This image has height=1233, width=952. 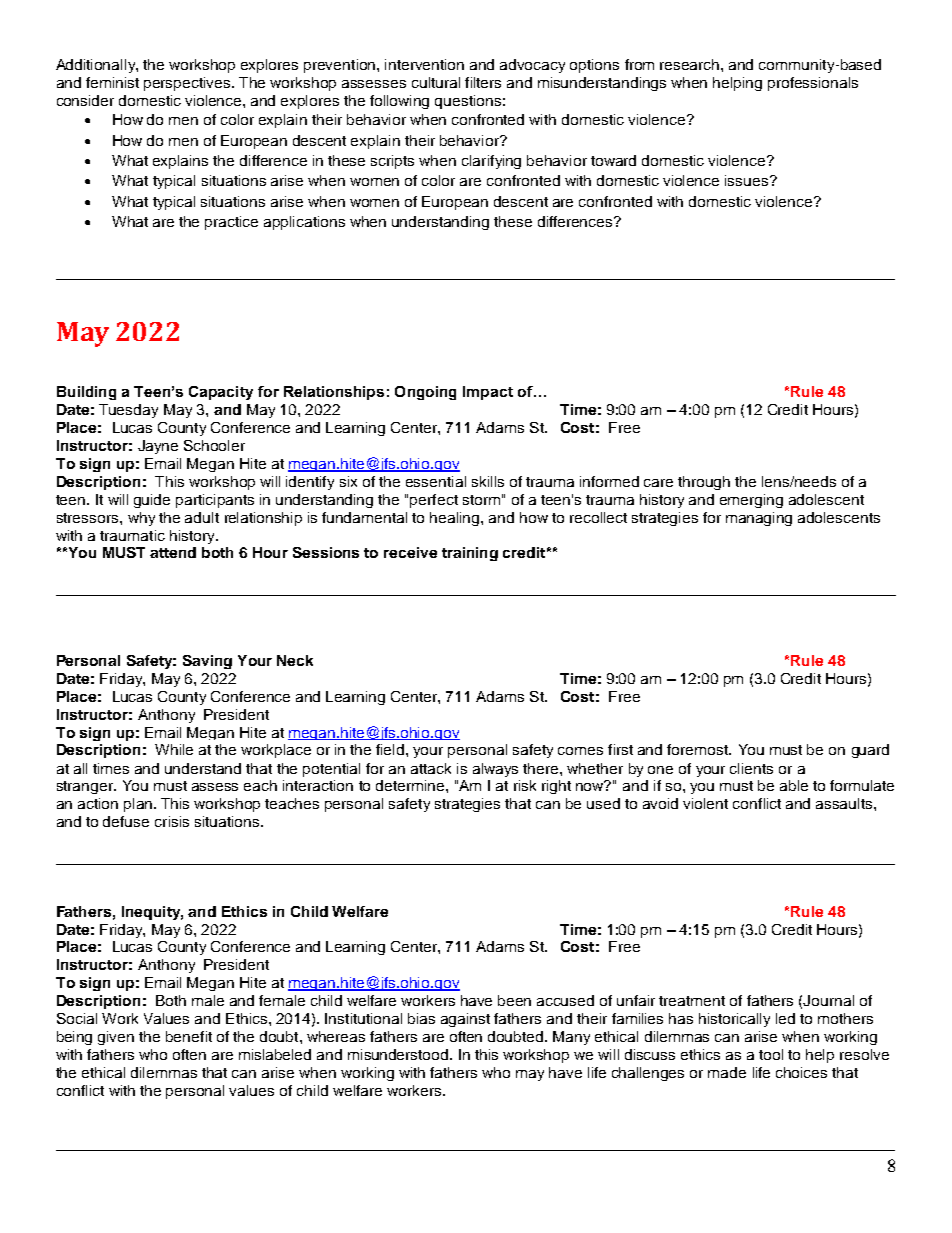 What do you see at coordinates (488, 393) in the image?
I see `Impact` at bounding box center [488, 393].
